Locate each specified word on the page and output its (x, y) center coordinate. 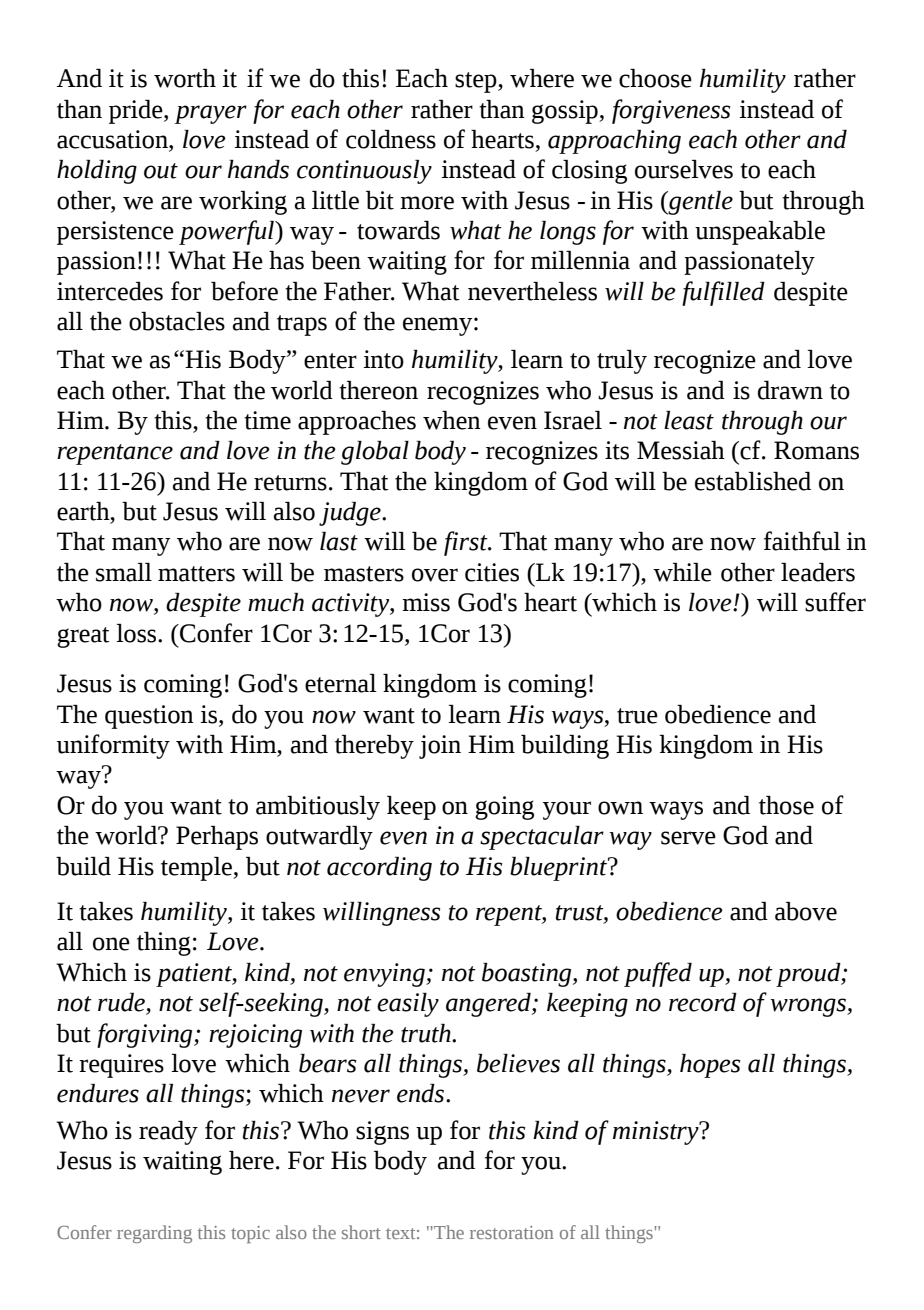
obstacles (177, 321)
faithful (802, 541)
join (440, 747)
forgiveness (671, 111)
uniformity (113, 746)
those (786, 805)
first (467, 543)
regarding (154, 1234)
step (477, 82)
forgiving (146, 1035)
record (703, 1002)
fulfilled (723, 293)
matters (196, 574)
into (383, 359)
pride (137, 112)
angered (489, 1005)
